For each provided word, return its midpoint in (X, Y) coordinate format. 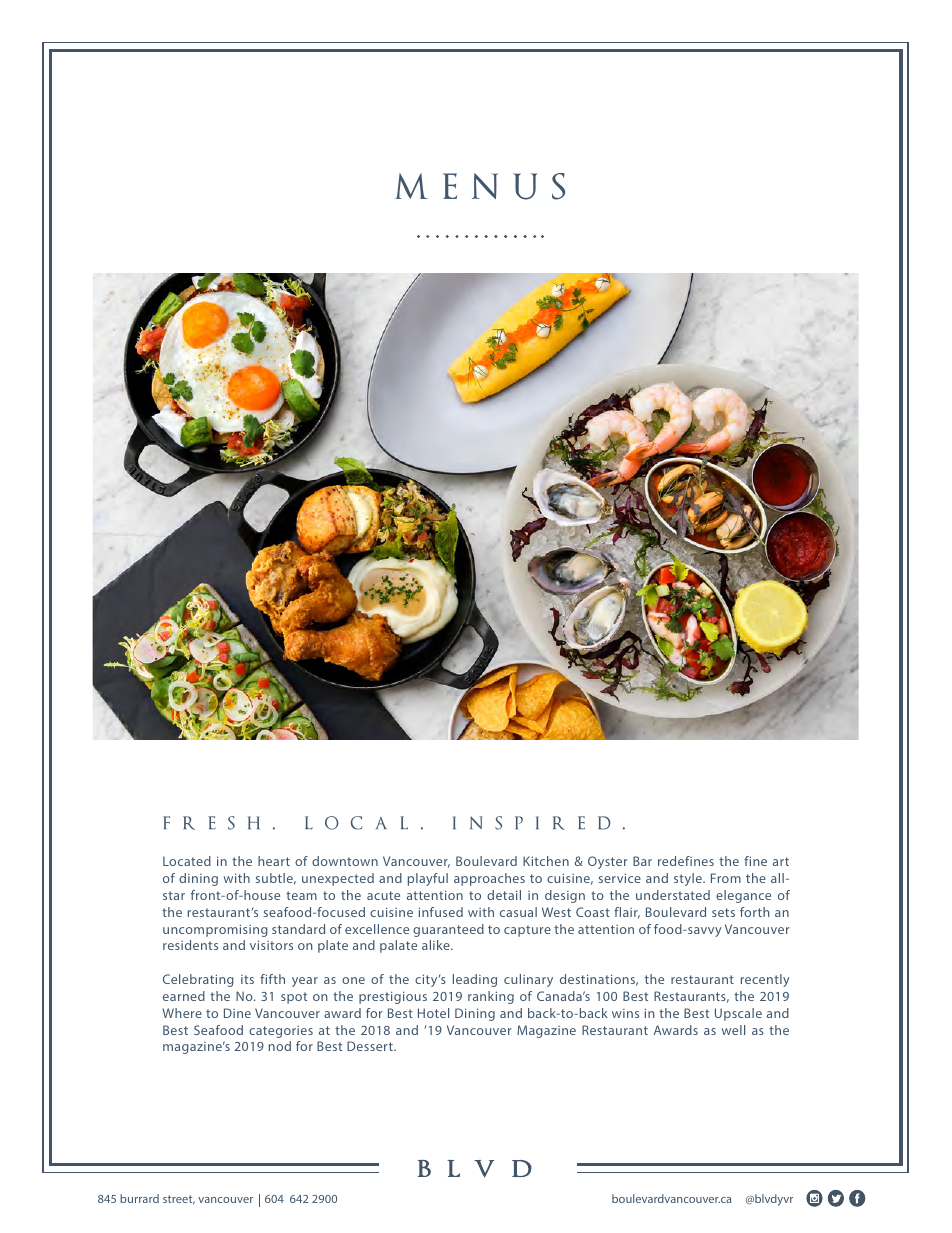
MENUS (480, 186)
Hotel (433, 1013)
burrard (139, 1198)
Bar (642, 861)
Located (187, 861)
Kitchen (546, 861)
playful (428, 879)
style (689, 879)
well (733, 1030)
